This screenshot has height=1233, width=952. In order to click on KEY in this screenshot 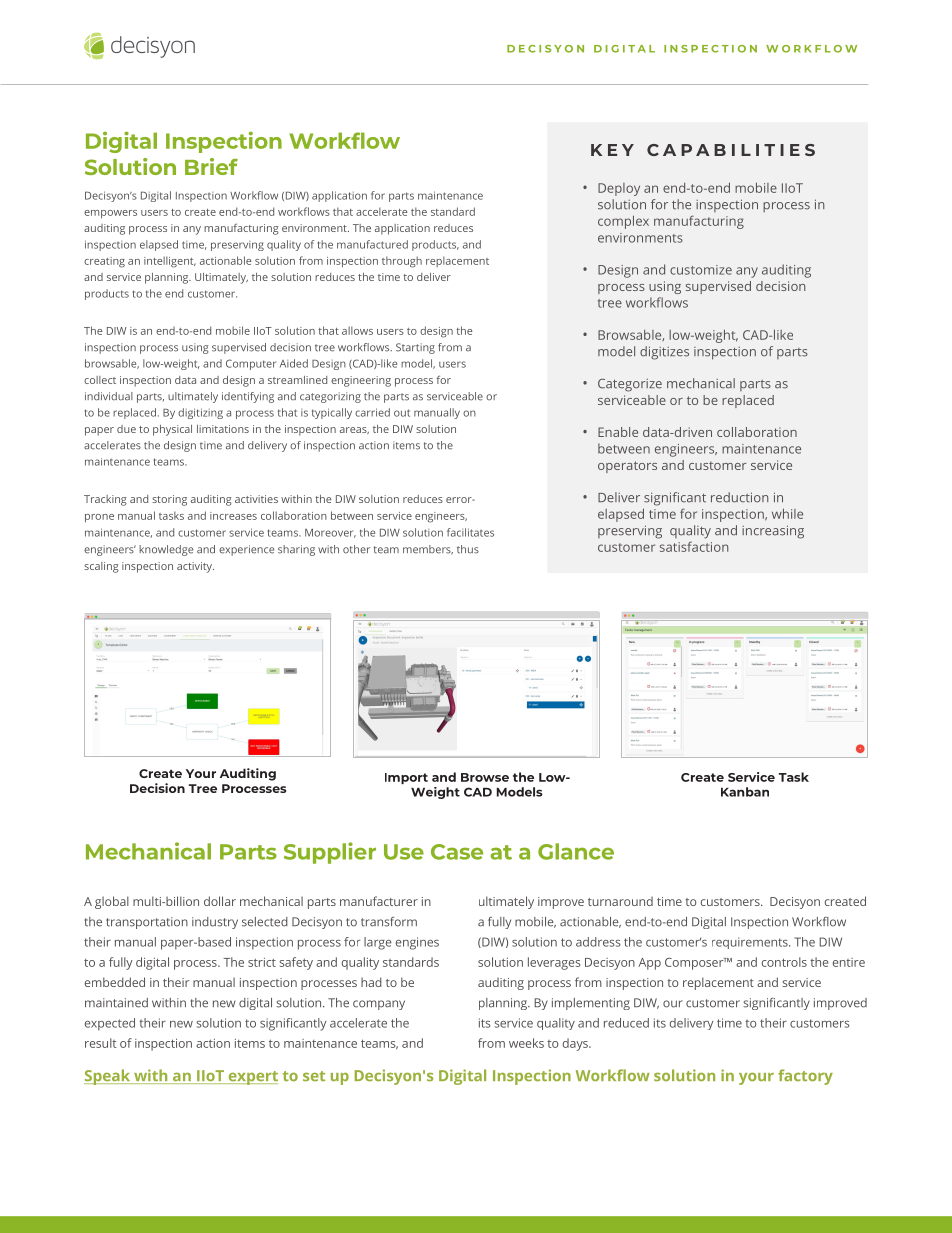, I will do `click(612, 150)`.
